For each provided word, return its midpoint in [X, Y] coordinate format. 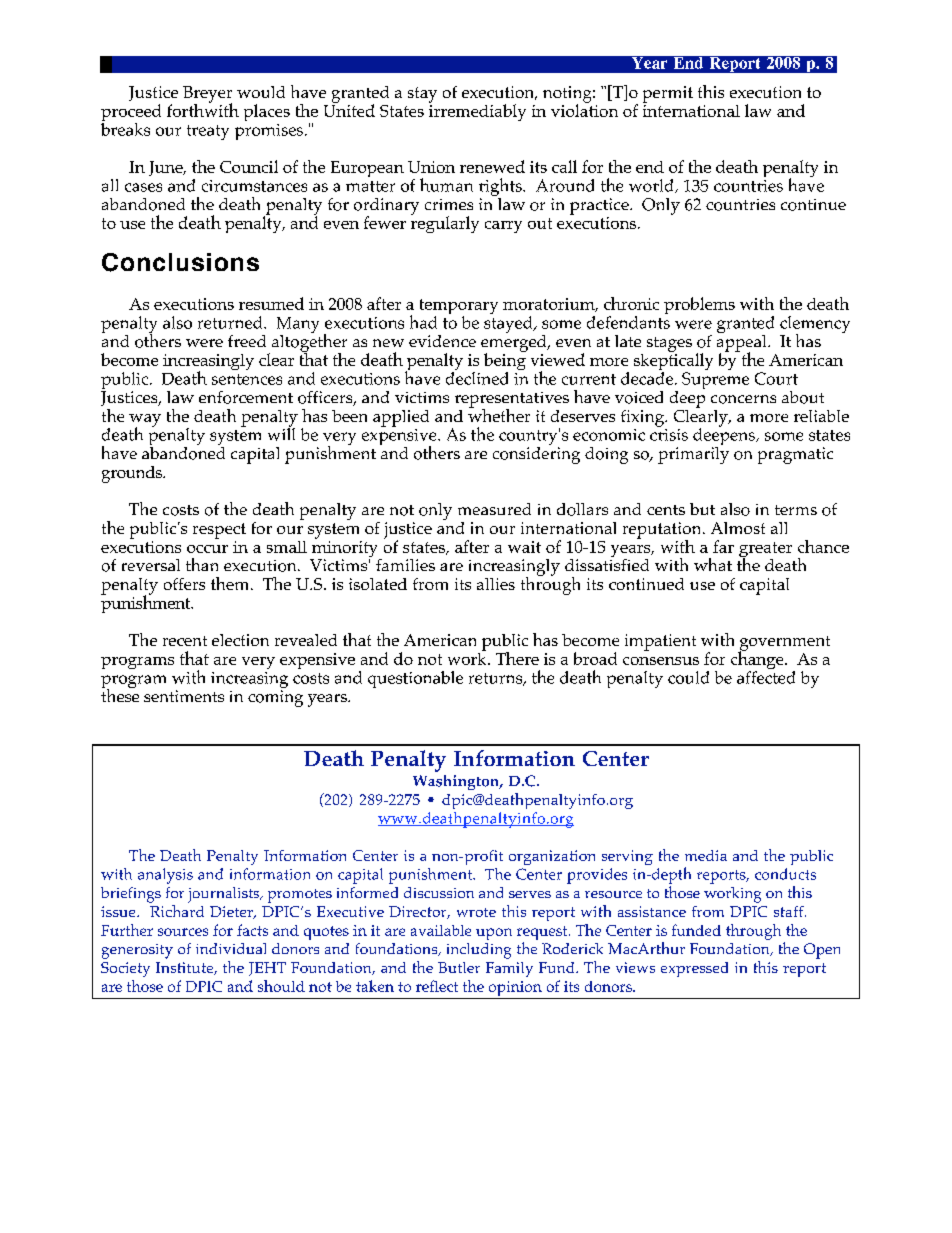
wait [524, 547]
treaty [208, 132]
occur [207, 549]
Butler [459, 967]
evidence [442, 341]
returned [231, 322]
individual [231, 948]
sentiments [184, 696]
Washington [457, 782]
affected [766, 677]
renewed [492, 166]
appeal [743, 343]
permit [668, 94]
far [723, 546]
